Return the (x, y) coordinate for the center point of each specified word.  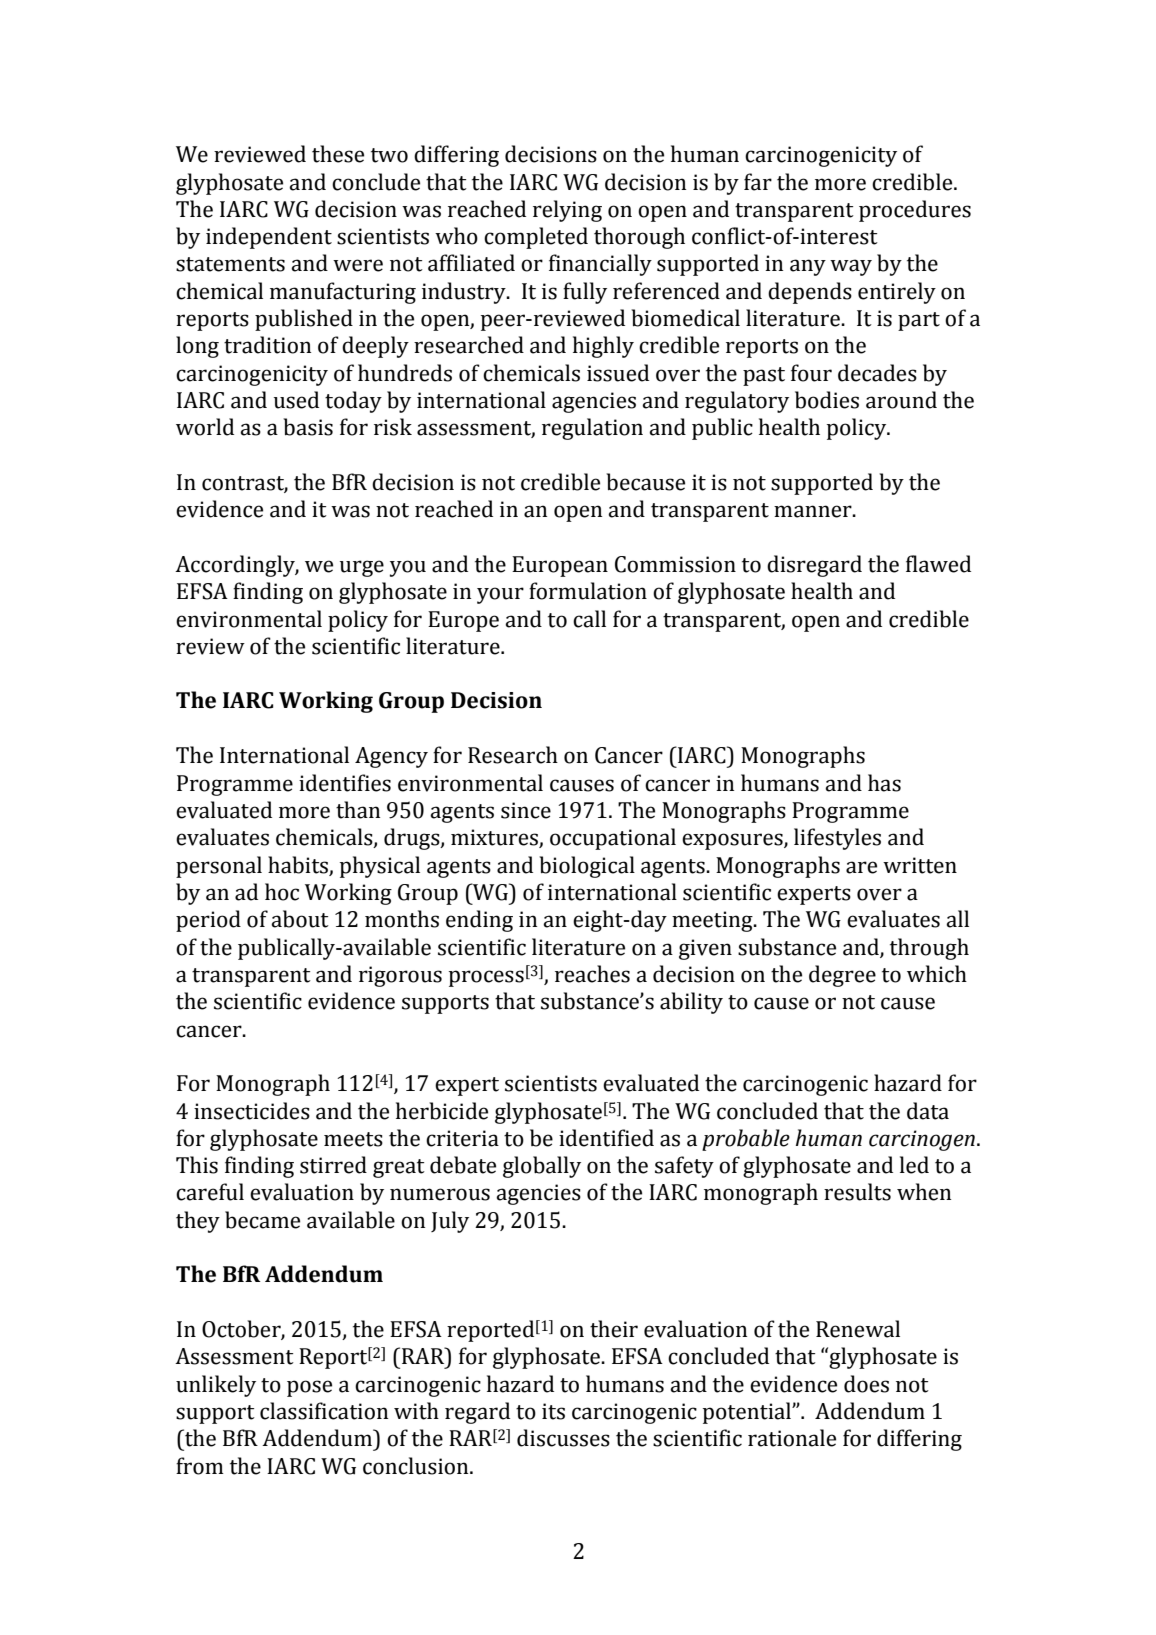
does (866, 1384)
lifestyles (837, 839)
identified (606, 1138)
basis (308, 427)
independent (269, 238)
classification (324, 1411)
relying (567, 211)
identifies (345, 783)
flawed (938, 564)
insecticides (252, 1111)
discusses (563, 1438)
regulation (592, 429)
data (928, 1111)
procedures (915, 211)
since (526, 810)
